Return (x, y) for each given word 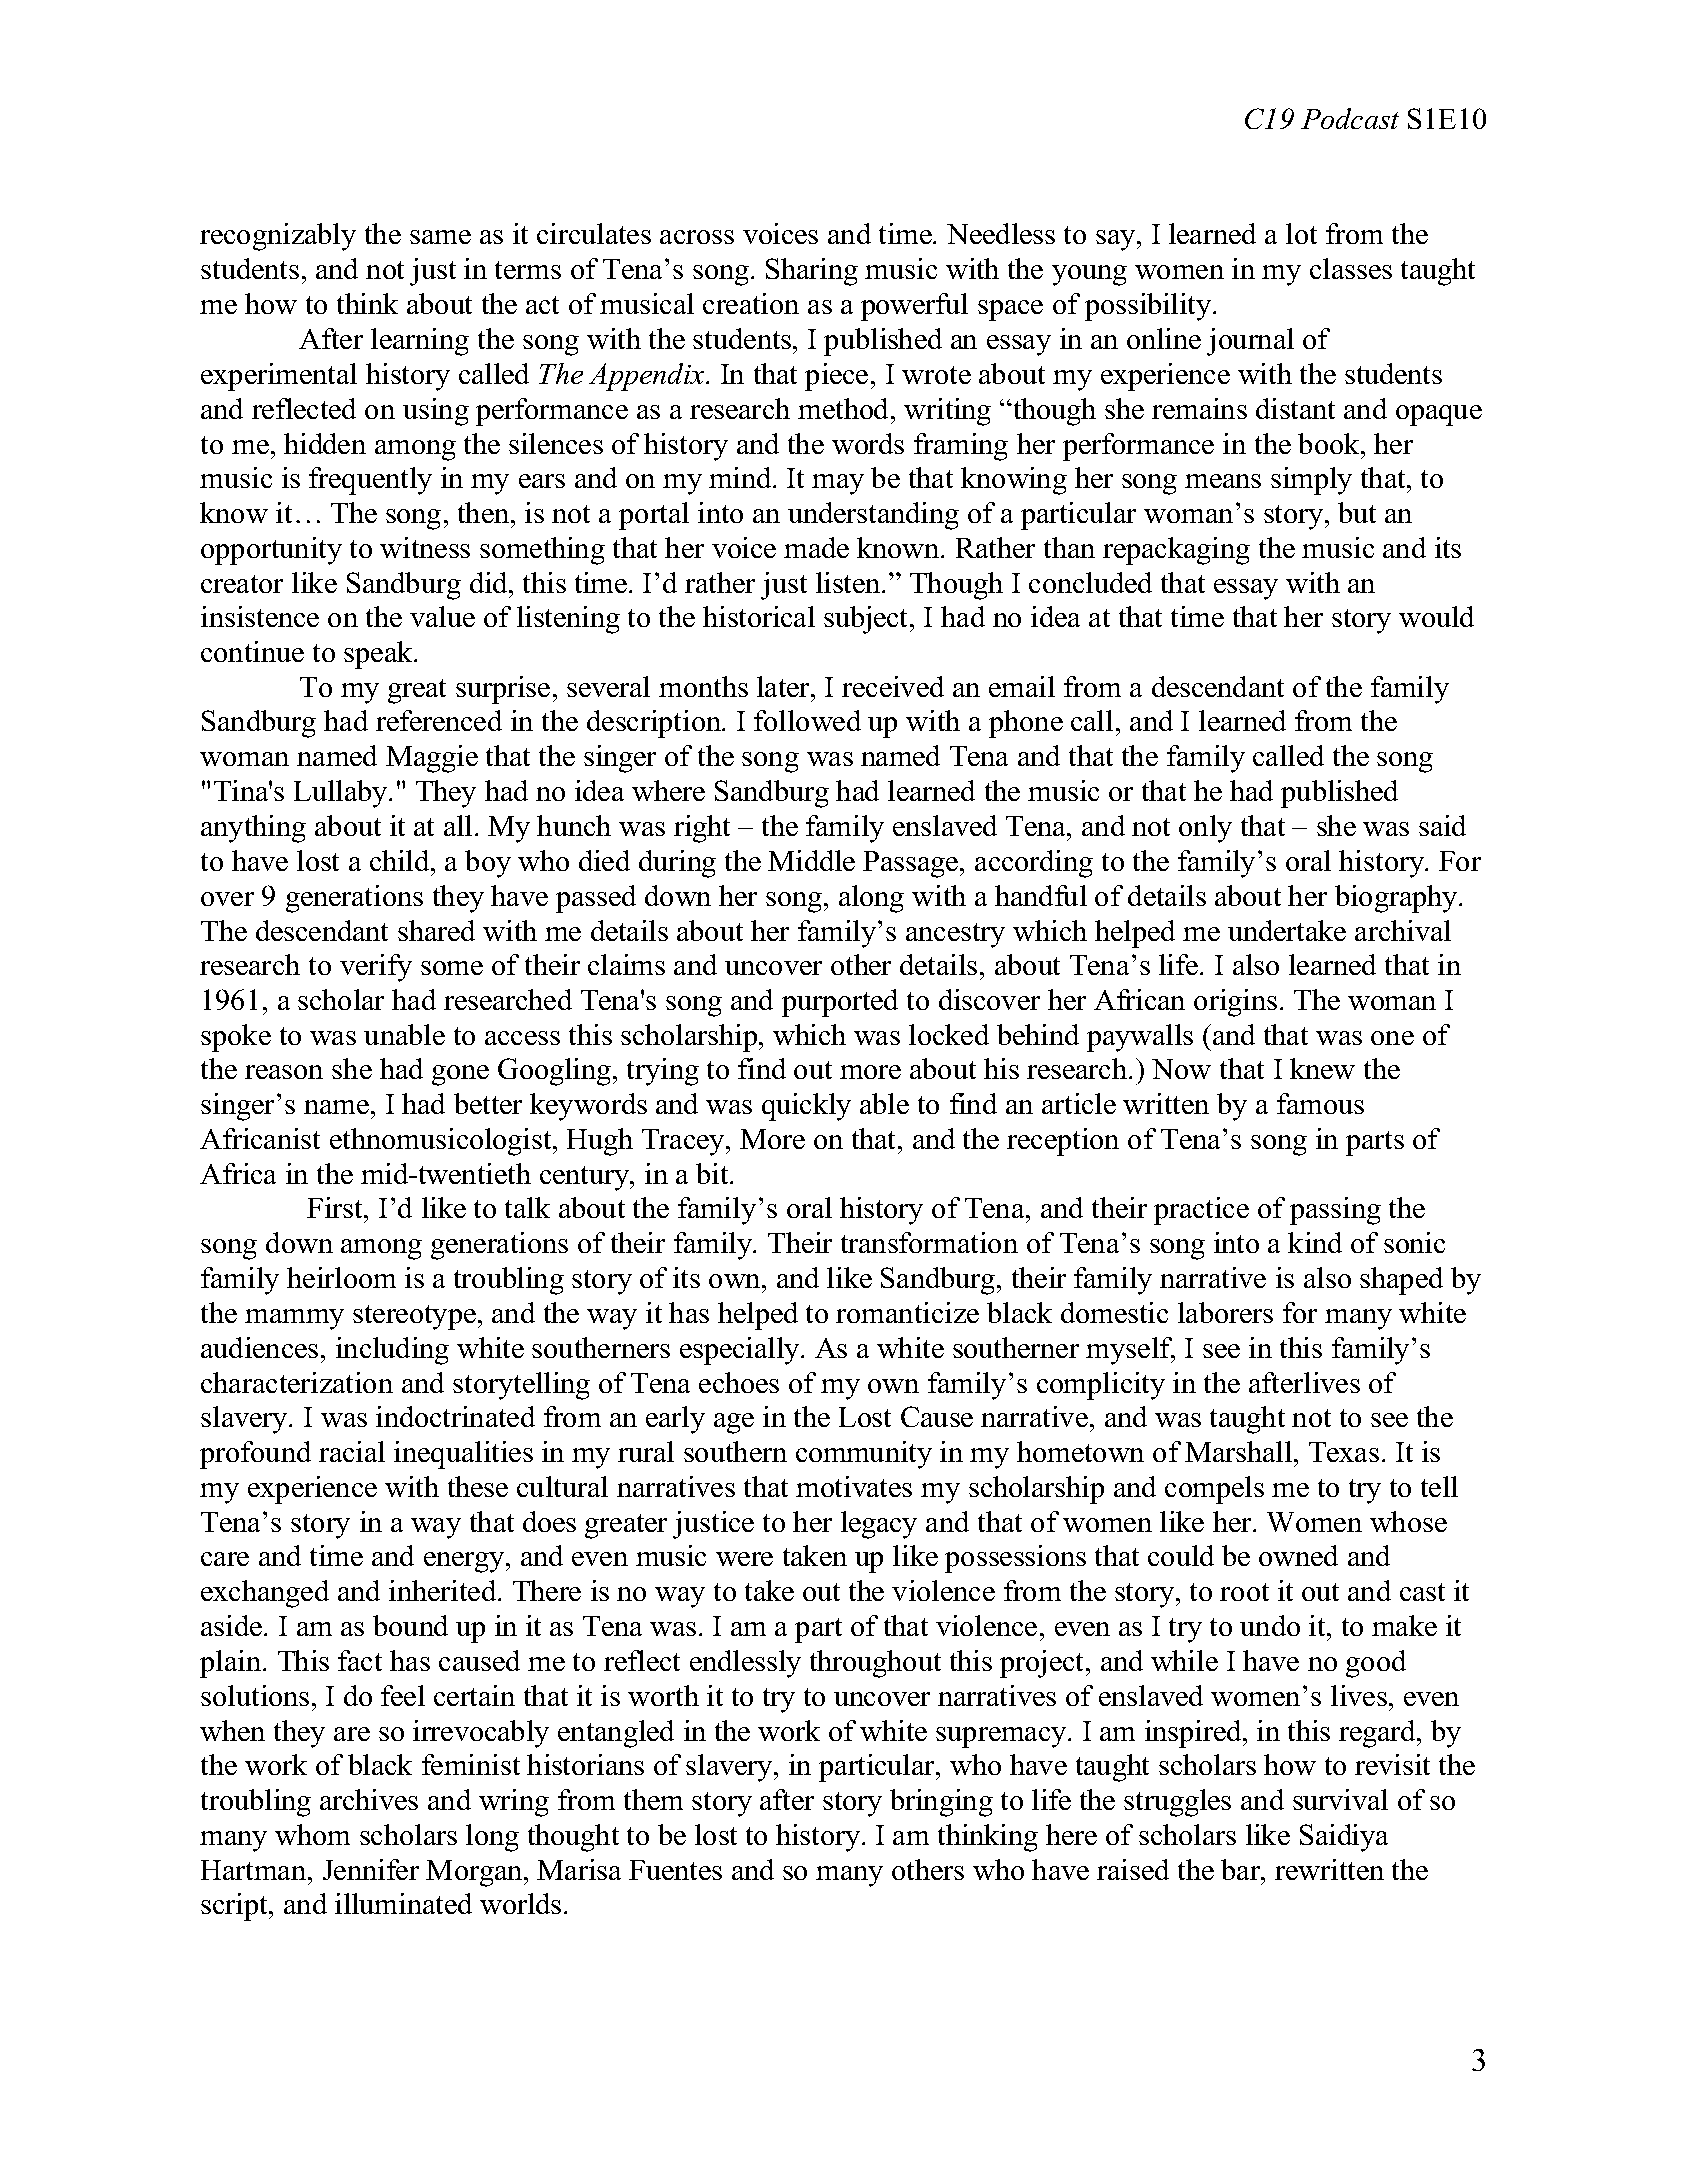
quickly (806, 1107)
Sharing (812, 272)
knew (1322, 1068)
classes (1351, 268)
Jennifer (371, 1869)
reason (284, 1072)
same (440, 237)
